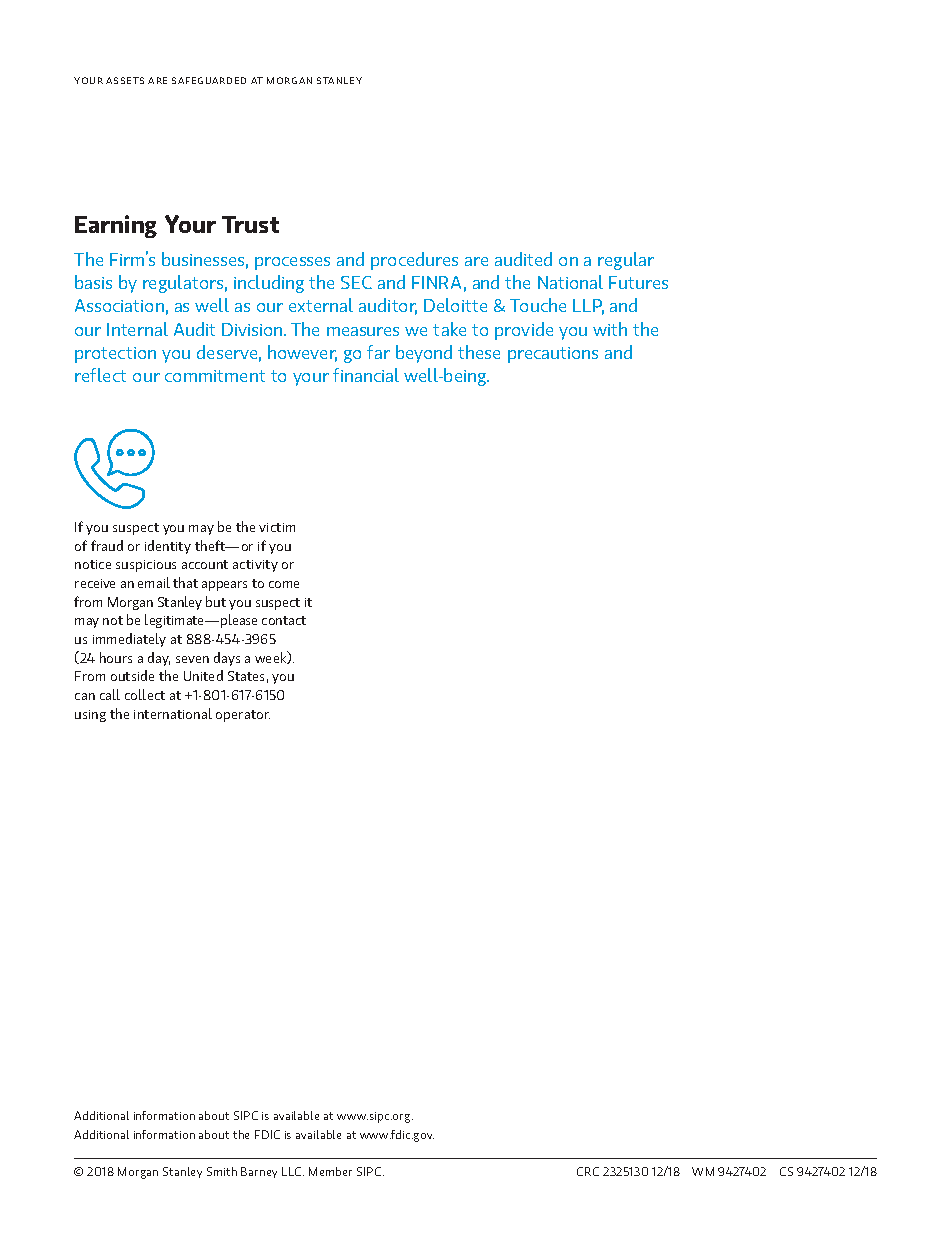 This document has height=1233, width=952. I want to click on Smith, so click(222, 1171).
